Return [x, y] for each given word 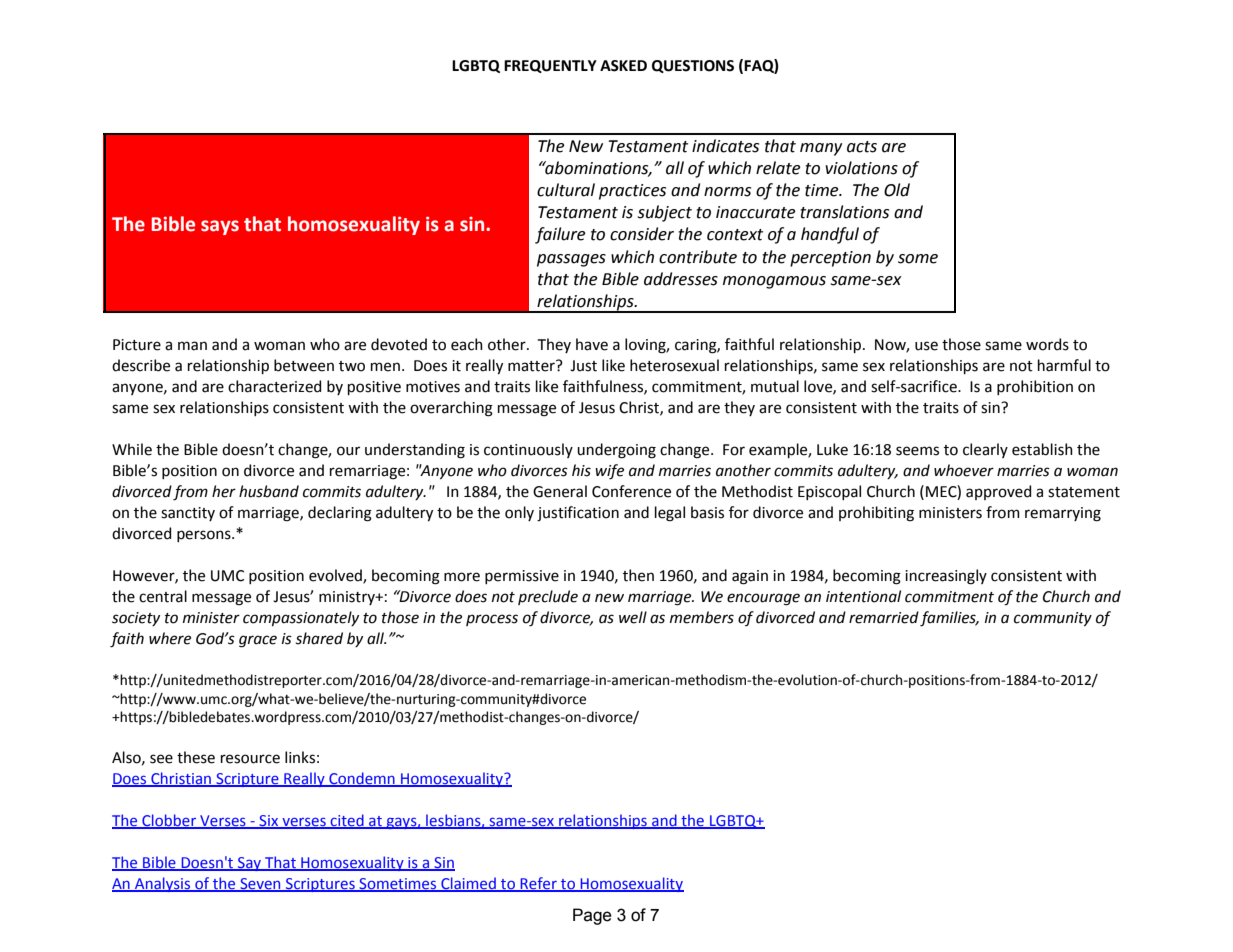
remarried [884, 617]
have [592, 344]
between [304, 365]
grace [258, 641]
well [633, 617]
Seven [260, 885]
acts [862, 147]
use [926, 346]
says [220, 227]
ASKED [623, 66]
